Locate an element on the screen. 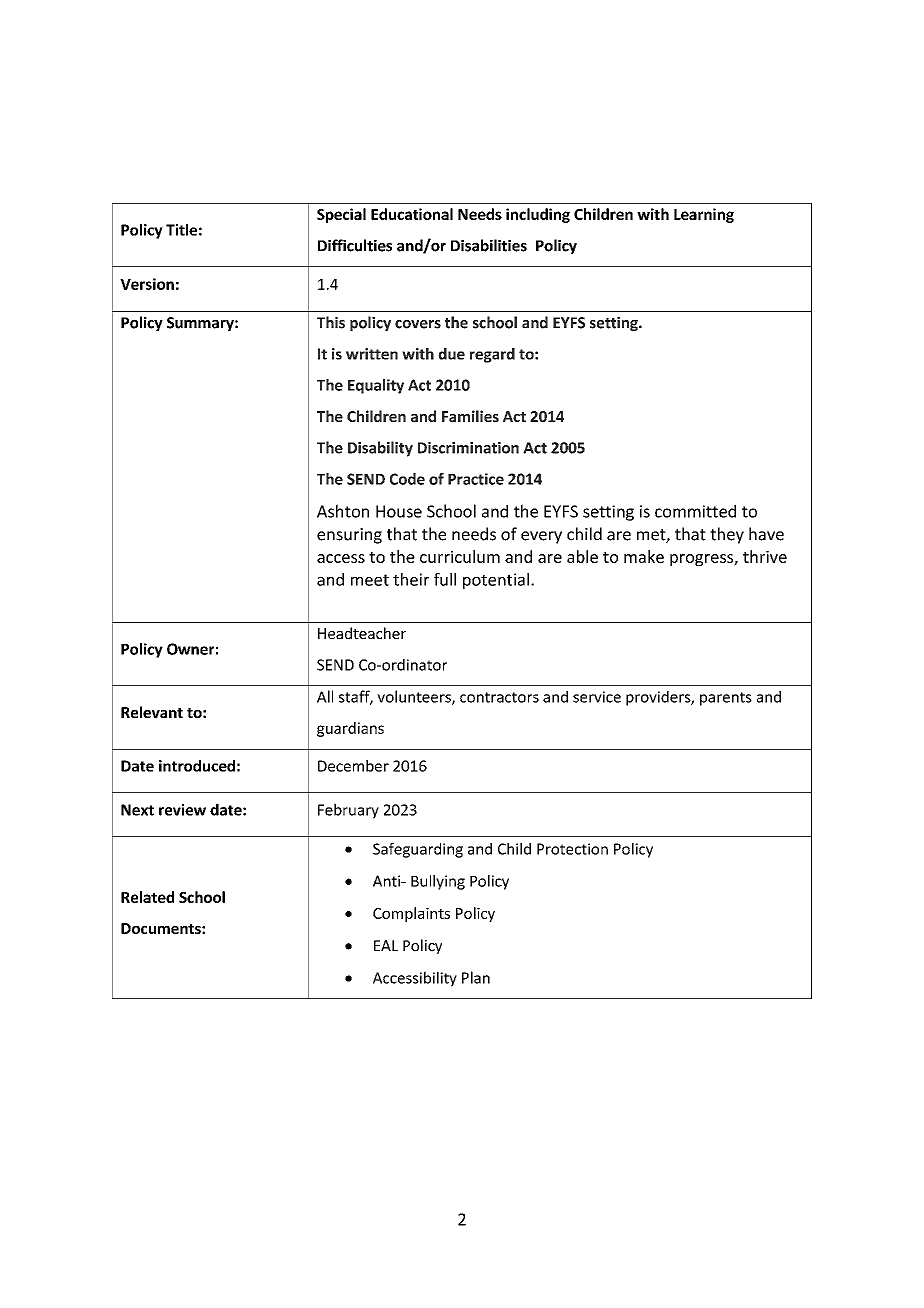 This screenshot has width=924, height=1308. Learning is located at coordinates (704, 215).
